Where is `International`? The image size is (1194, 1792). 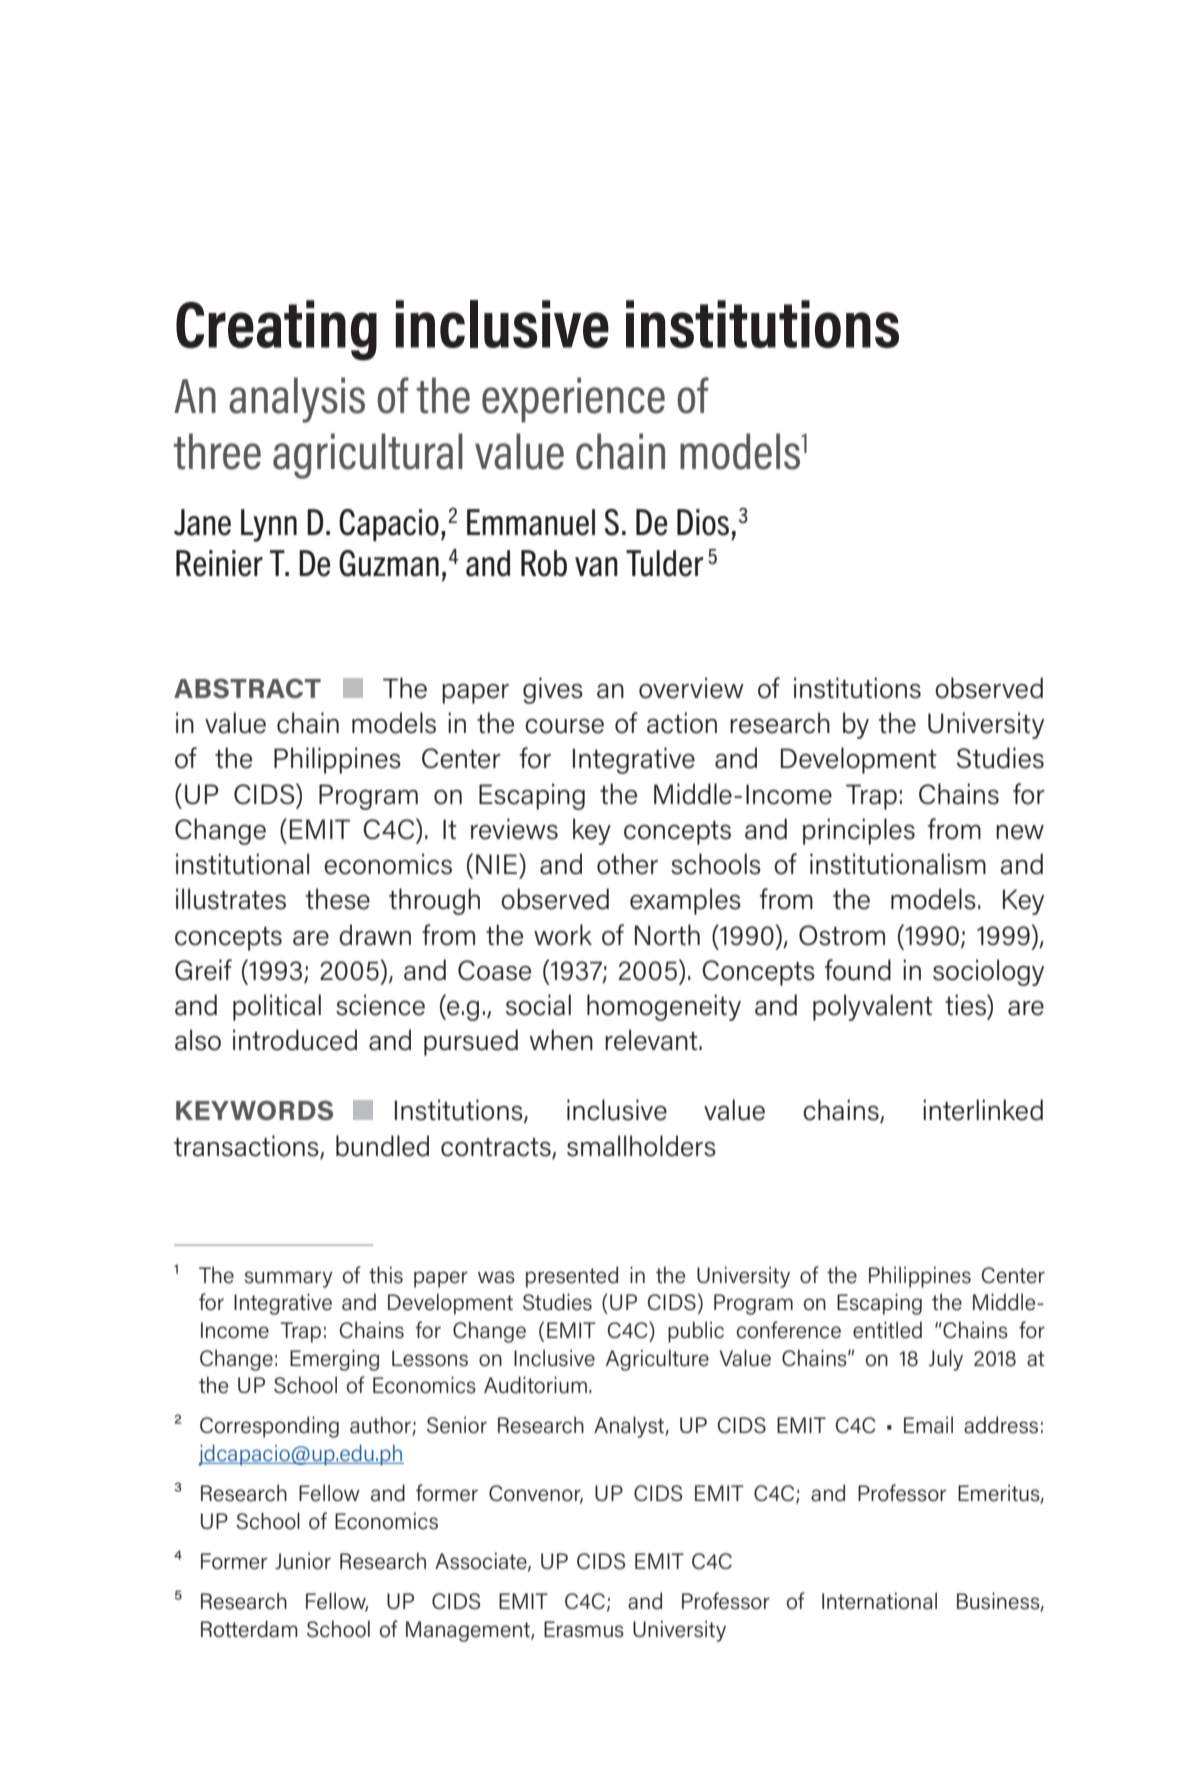
International is located at coordinates (879, 1601).
